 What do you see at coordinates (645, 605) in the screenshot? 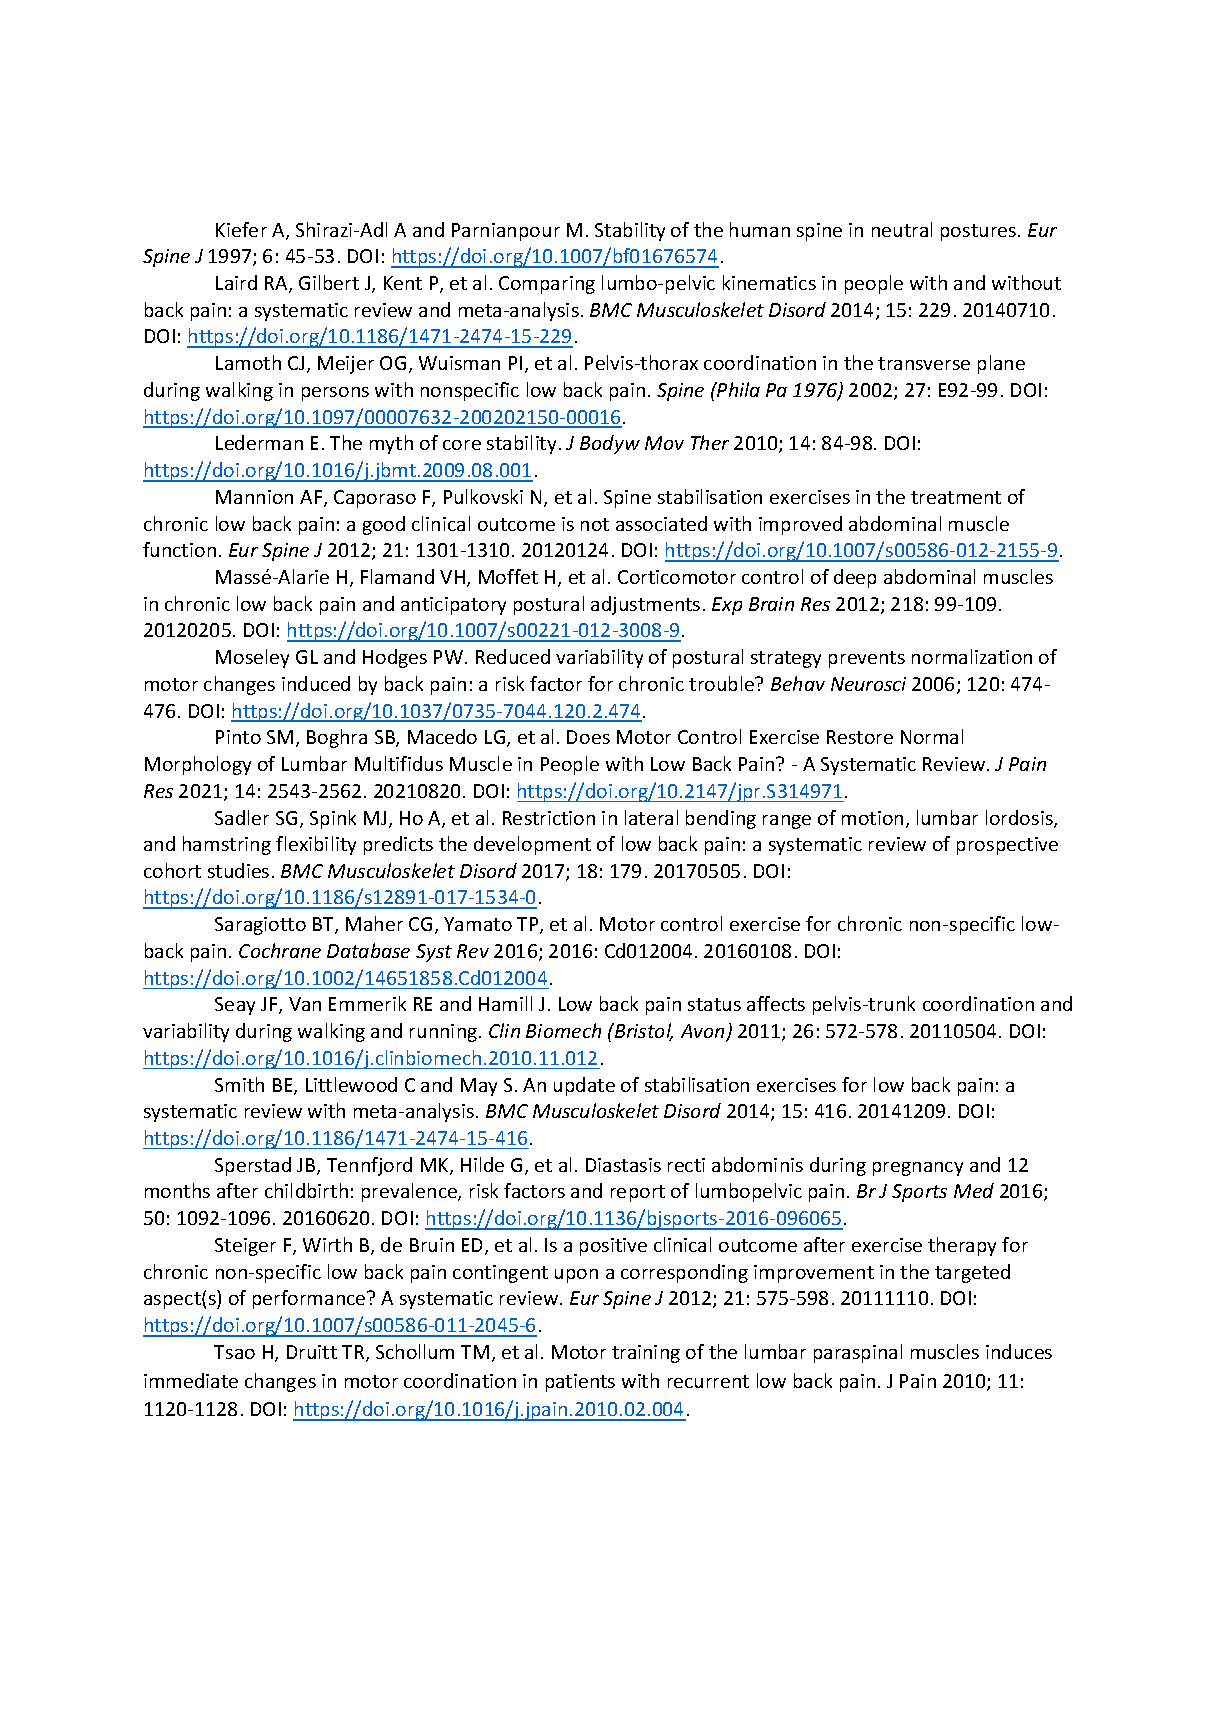
I see `adjustments` at bounding box center [645, 605].
